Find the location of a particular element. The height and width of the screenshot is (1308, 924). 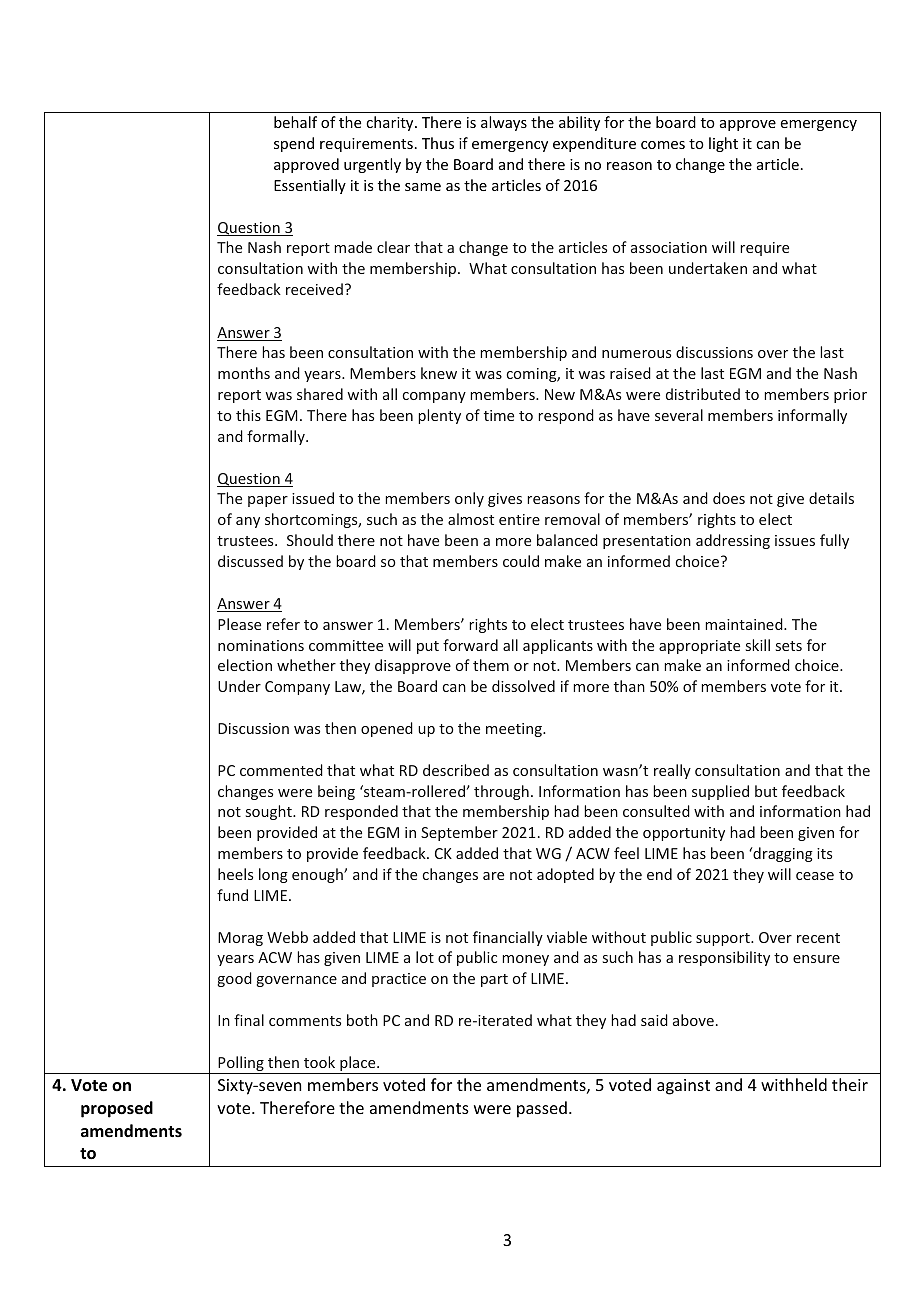

forward is located at coordinates (470, 645).
